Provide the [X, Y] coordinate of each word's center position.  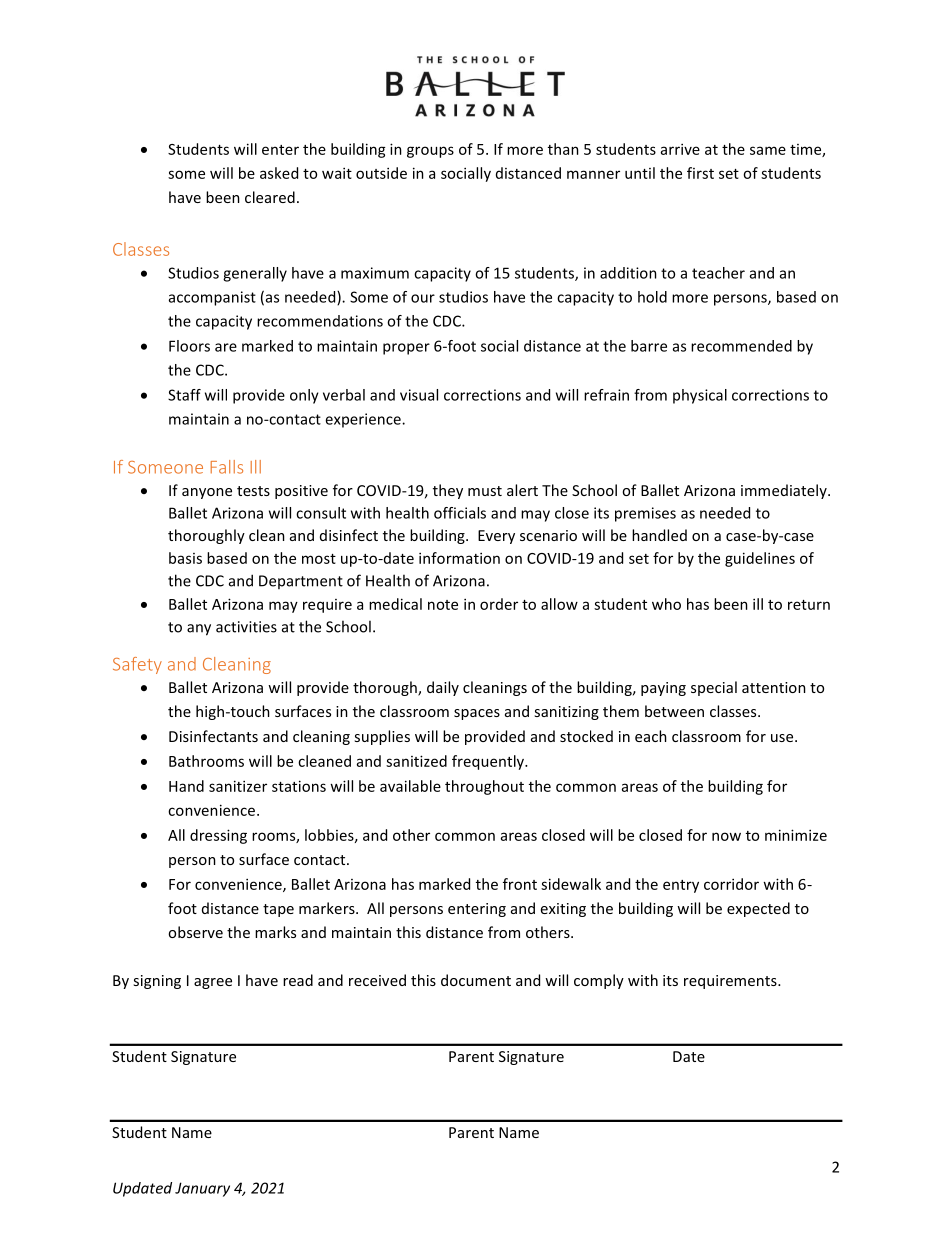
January [202, 1189]
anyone [207, 493]
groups [430, 152]
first [700, 173]
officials [460, 513]
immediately [785, 491]
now [726, 836]
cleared [270, 197]
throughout [484, 787]
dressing [218, 836]
